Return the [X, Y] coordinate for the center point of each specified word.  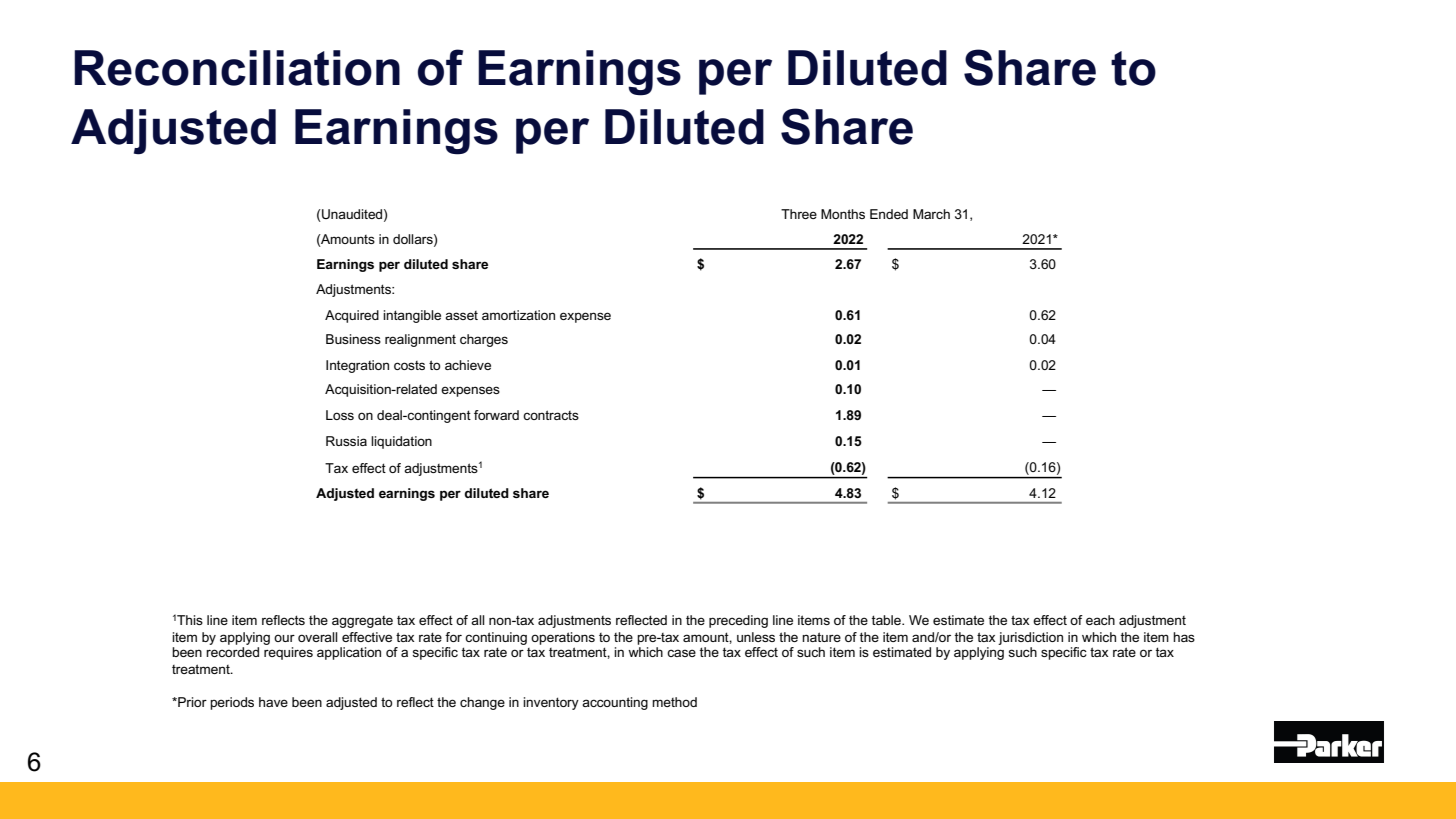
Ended [889, 214]
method [674, 702]
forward [496, 415]
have [273, 702]
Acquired [352, 316]
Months [843, 214]
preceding [738, 621]
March [931, 214]
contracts [551, 415]
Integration [357, 366]
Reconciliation [237, 68]
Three [799, 214]
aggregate [362, 622]
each [1100, 620]
